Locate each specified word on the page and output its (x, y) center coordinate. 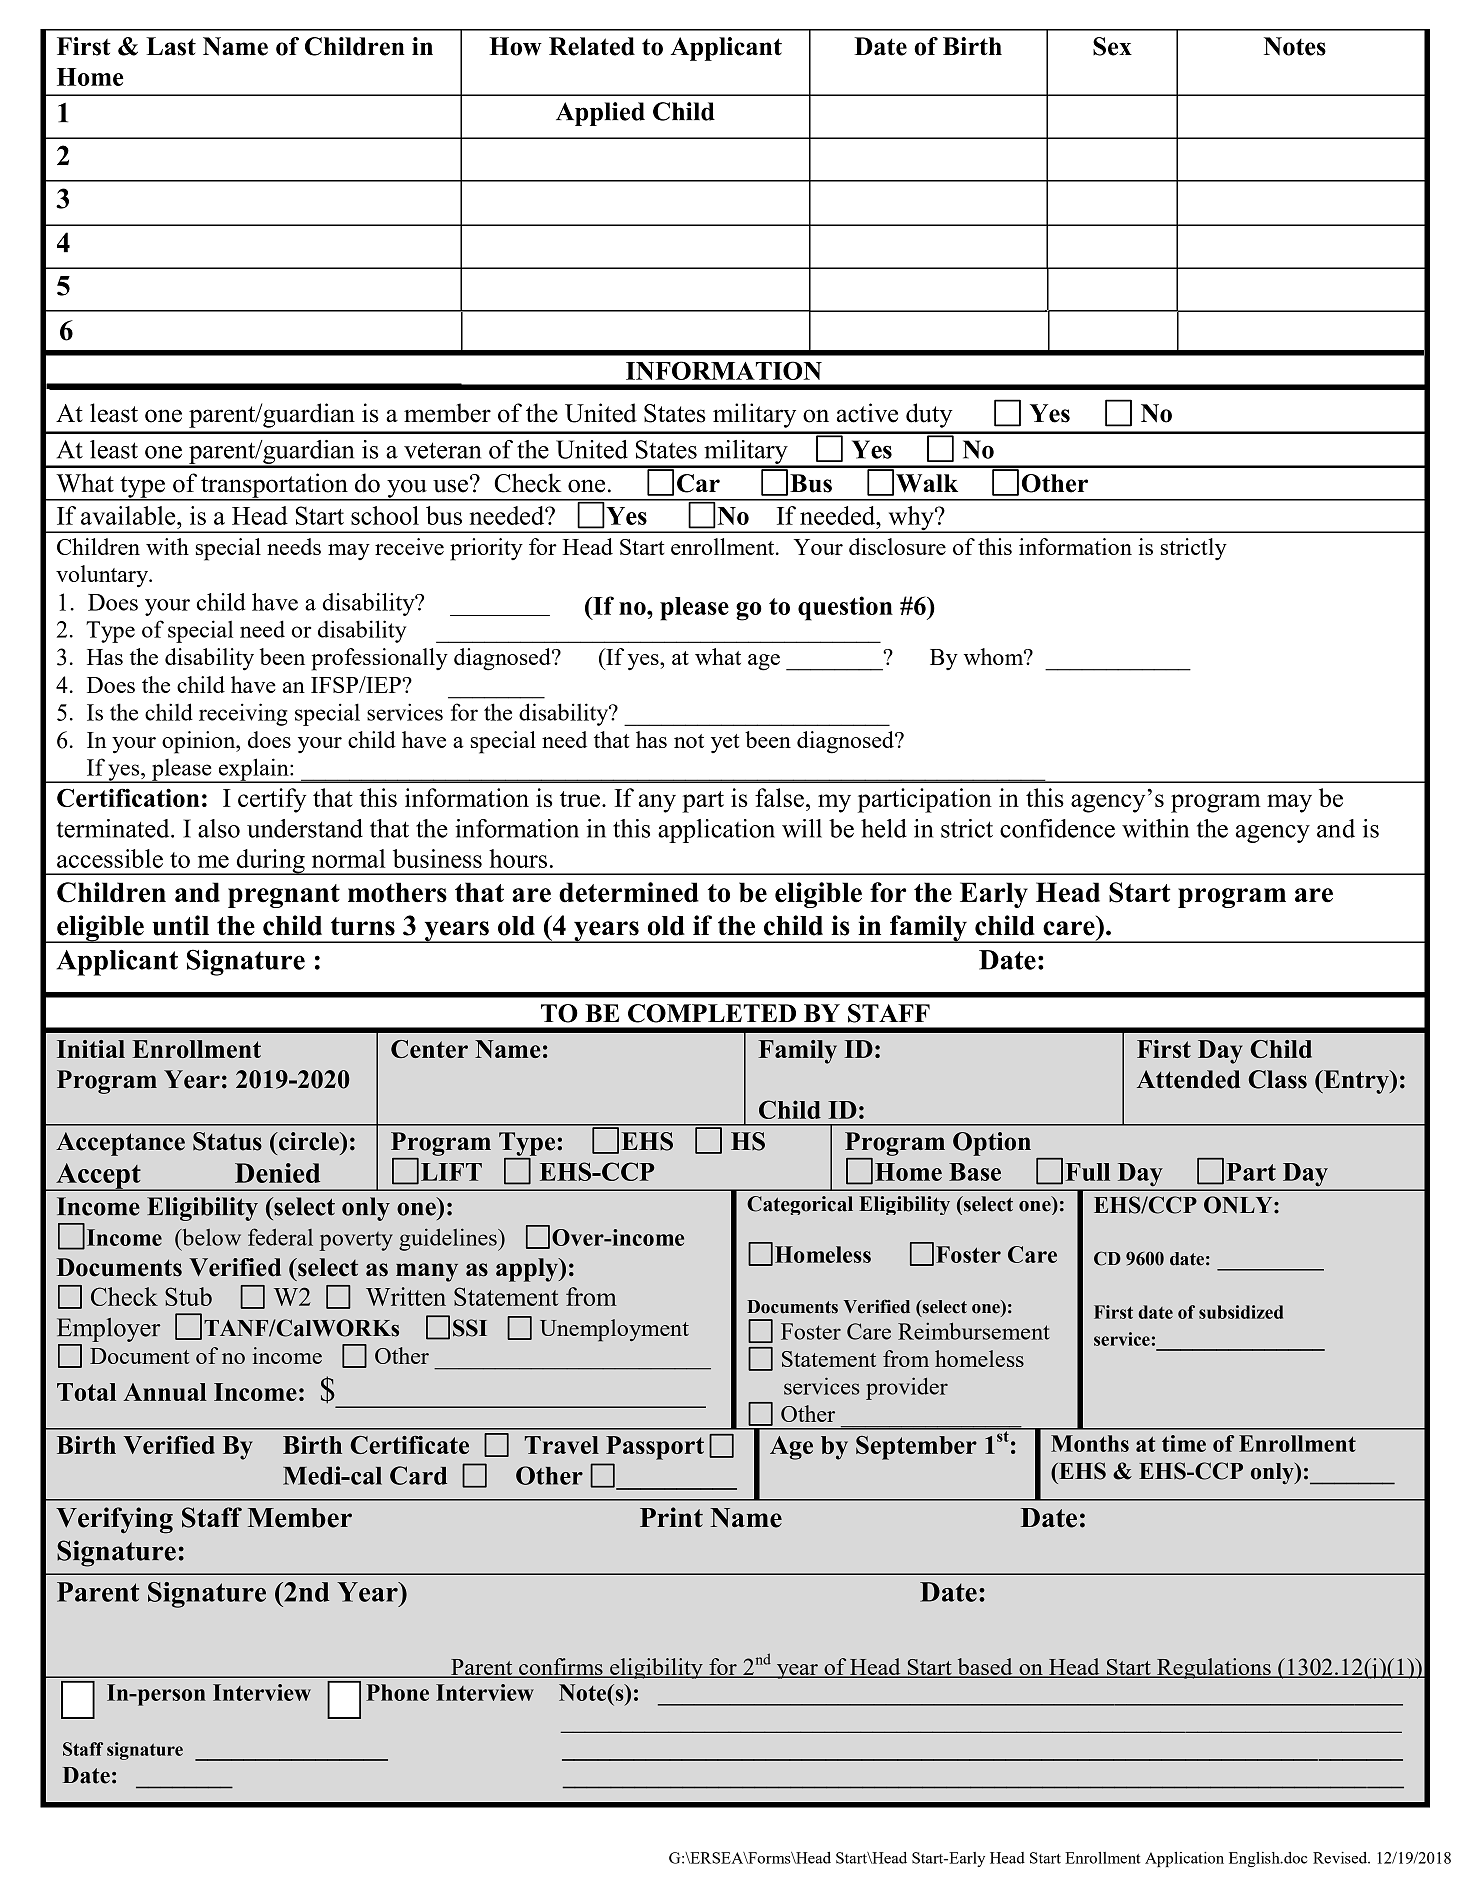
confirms (561, 1668)
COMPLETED (712, 1013)
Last (171, 46)
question (845, 608)
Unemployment (614, 1330)
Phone (397, 1692)
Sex (1112, 46)
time (1184, 1443)
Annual (165, 1392)
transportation (274, 486)
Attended (1189, 1079)
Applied (600, 114)
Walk (927, 483)
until (180, 925)
